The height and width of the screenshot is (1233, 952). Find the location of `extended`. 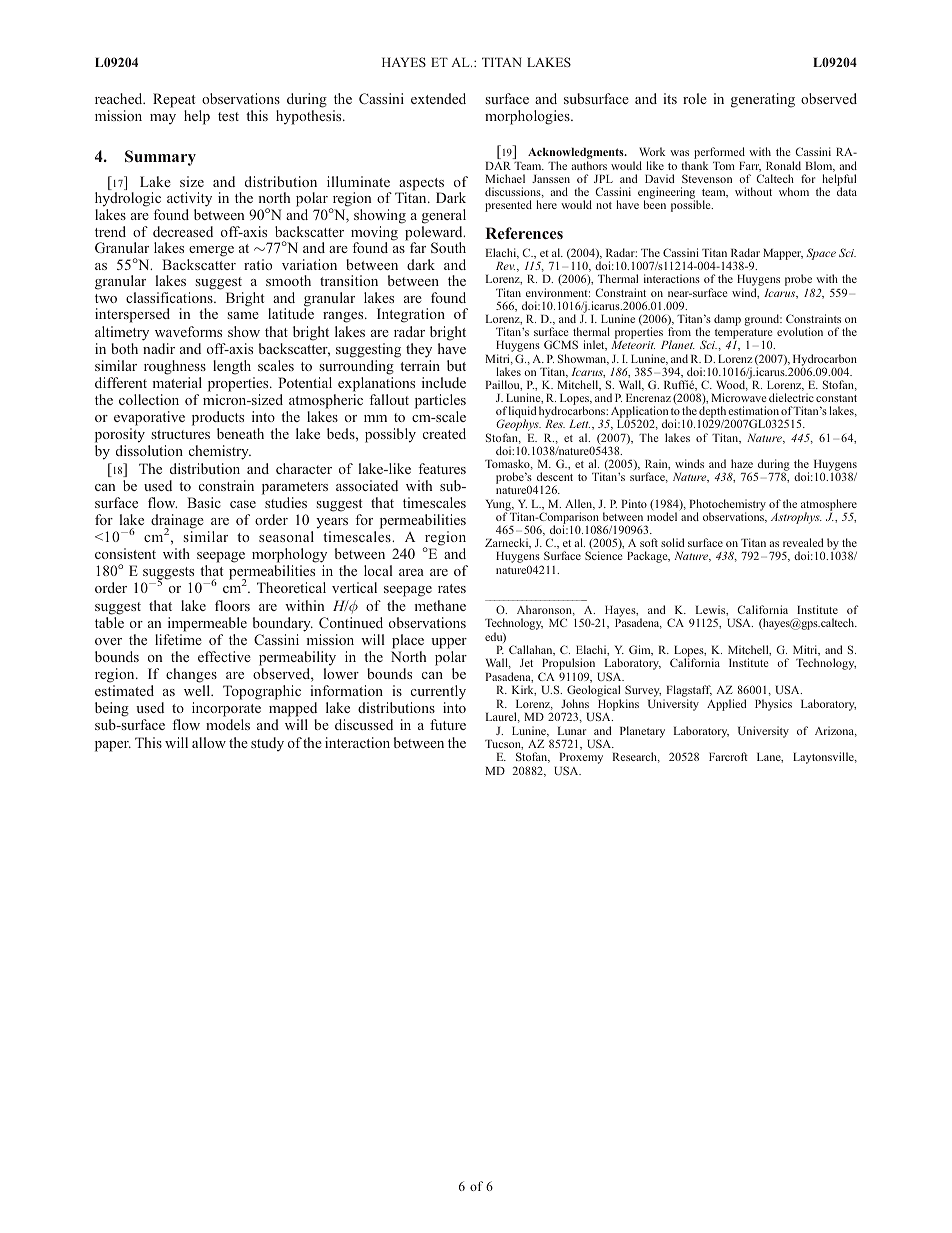

extended is located at coordinates (438, 98).
